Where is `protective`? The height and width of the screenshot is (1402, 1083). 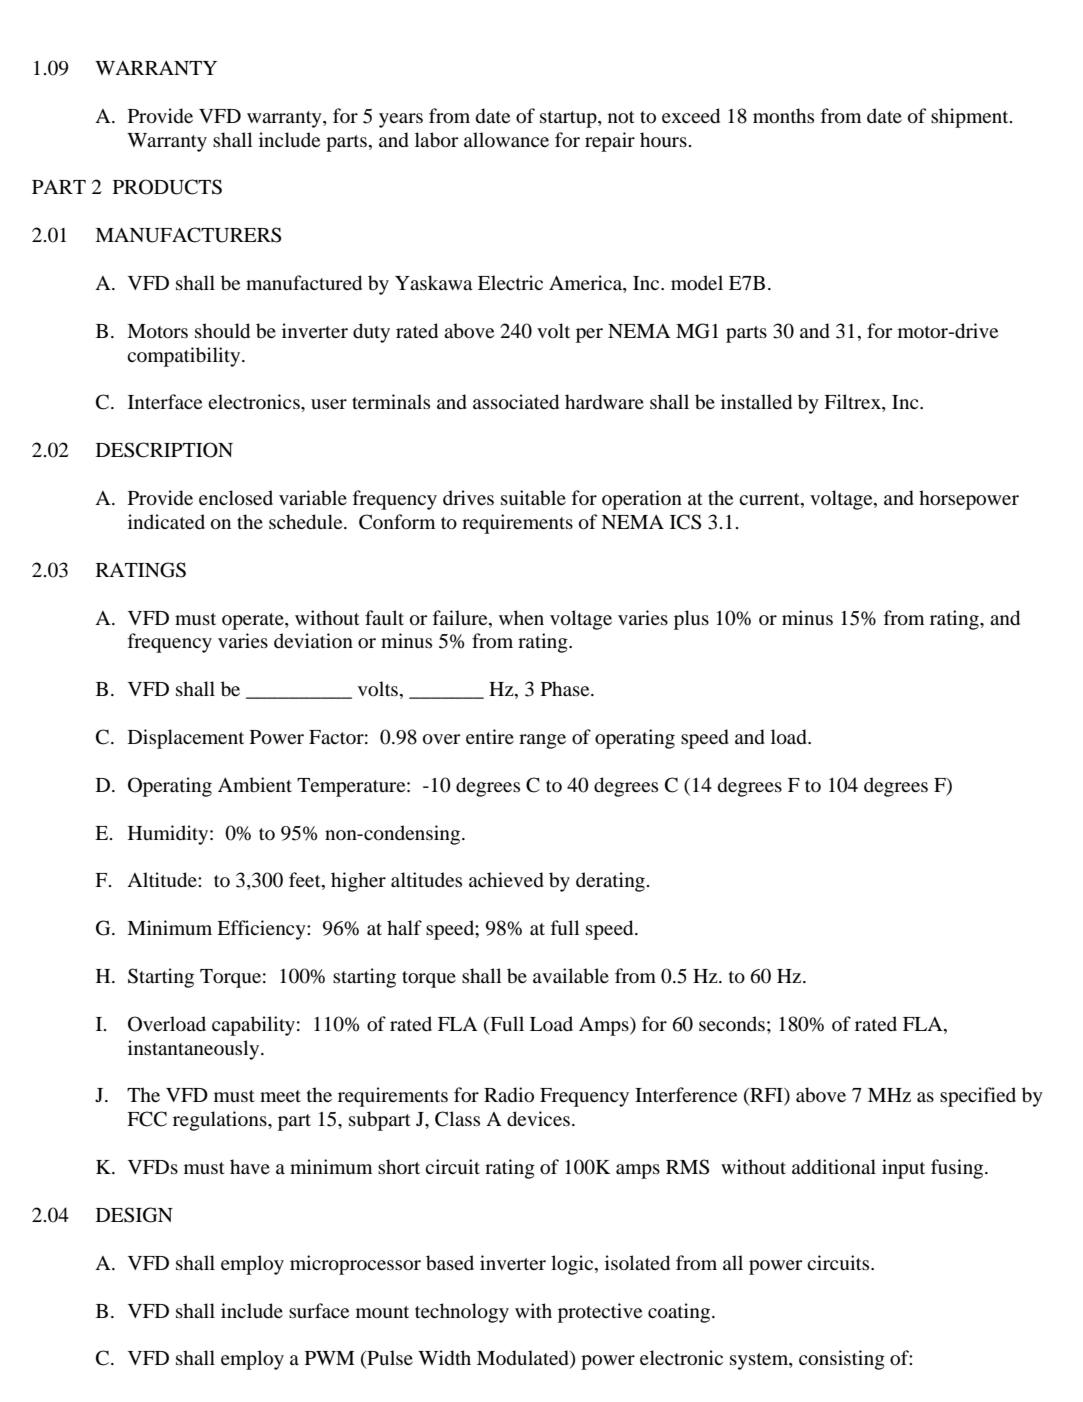
protective is located at coordinates (600, 1313).
